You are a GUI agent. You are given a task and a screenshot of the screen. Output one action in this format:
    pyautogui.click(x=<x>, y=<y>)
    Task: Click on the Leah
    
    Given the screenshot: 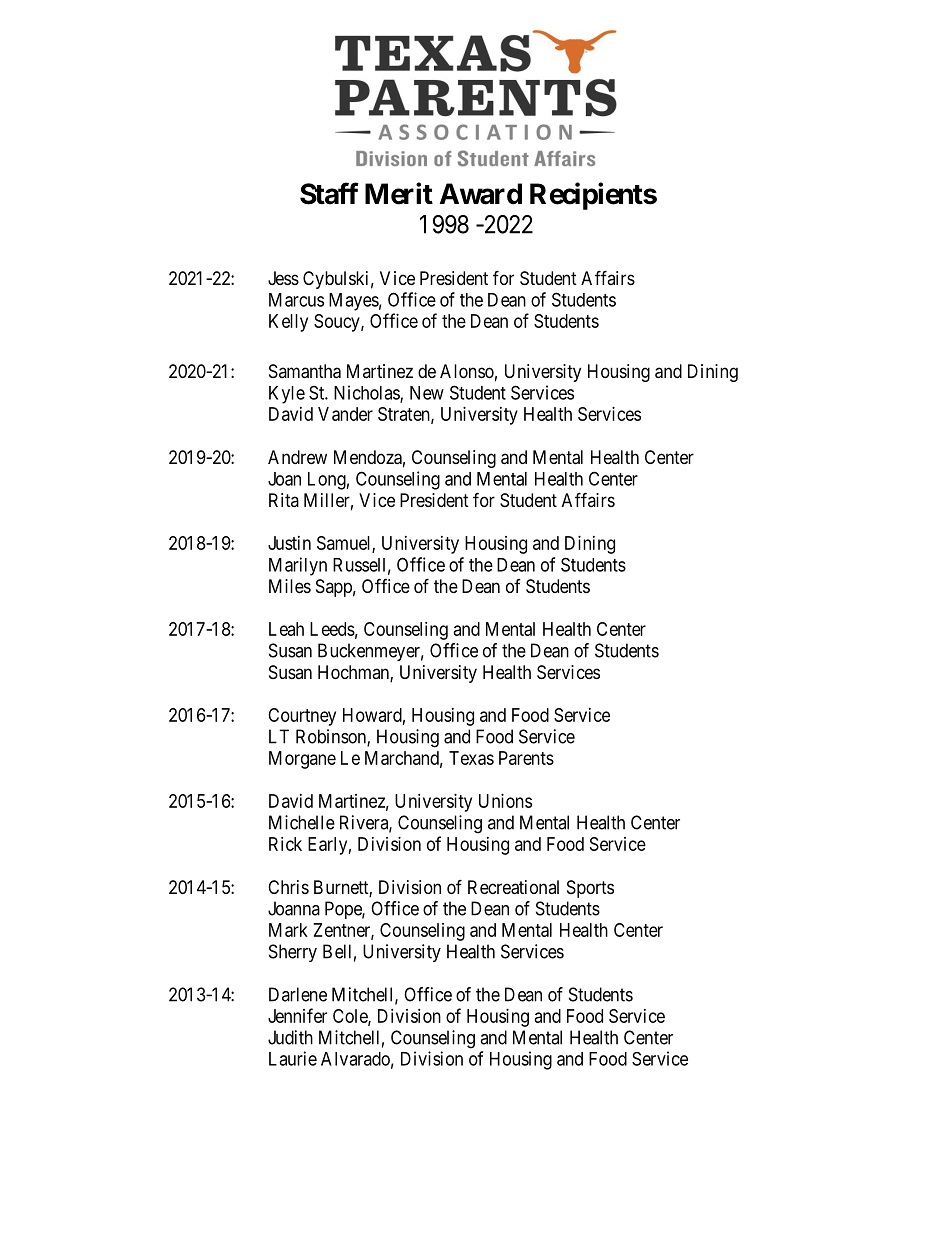 What is the action you would take?
    pyautogui.click(x=286, y=629)
